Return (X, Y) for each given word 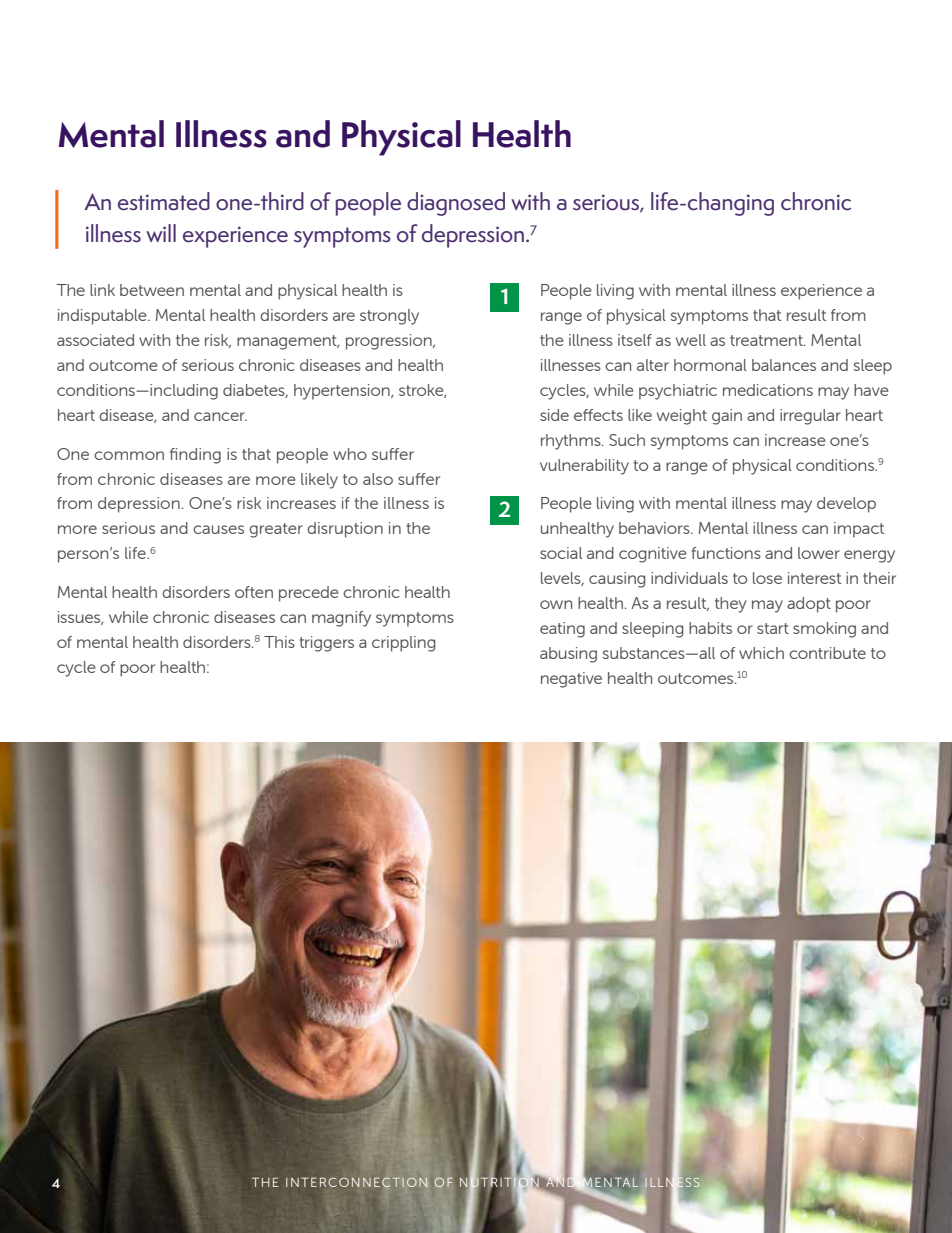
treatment (767, 340)
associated (95, 340)
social (561, 553)
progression (390, 342)
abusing (568, 655)
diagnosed (456, 204)
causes (218, 529)
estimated (164, 201)
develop (846, 505)
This (279, 642)
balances (784, 365)
